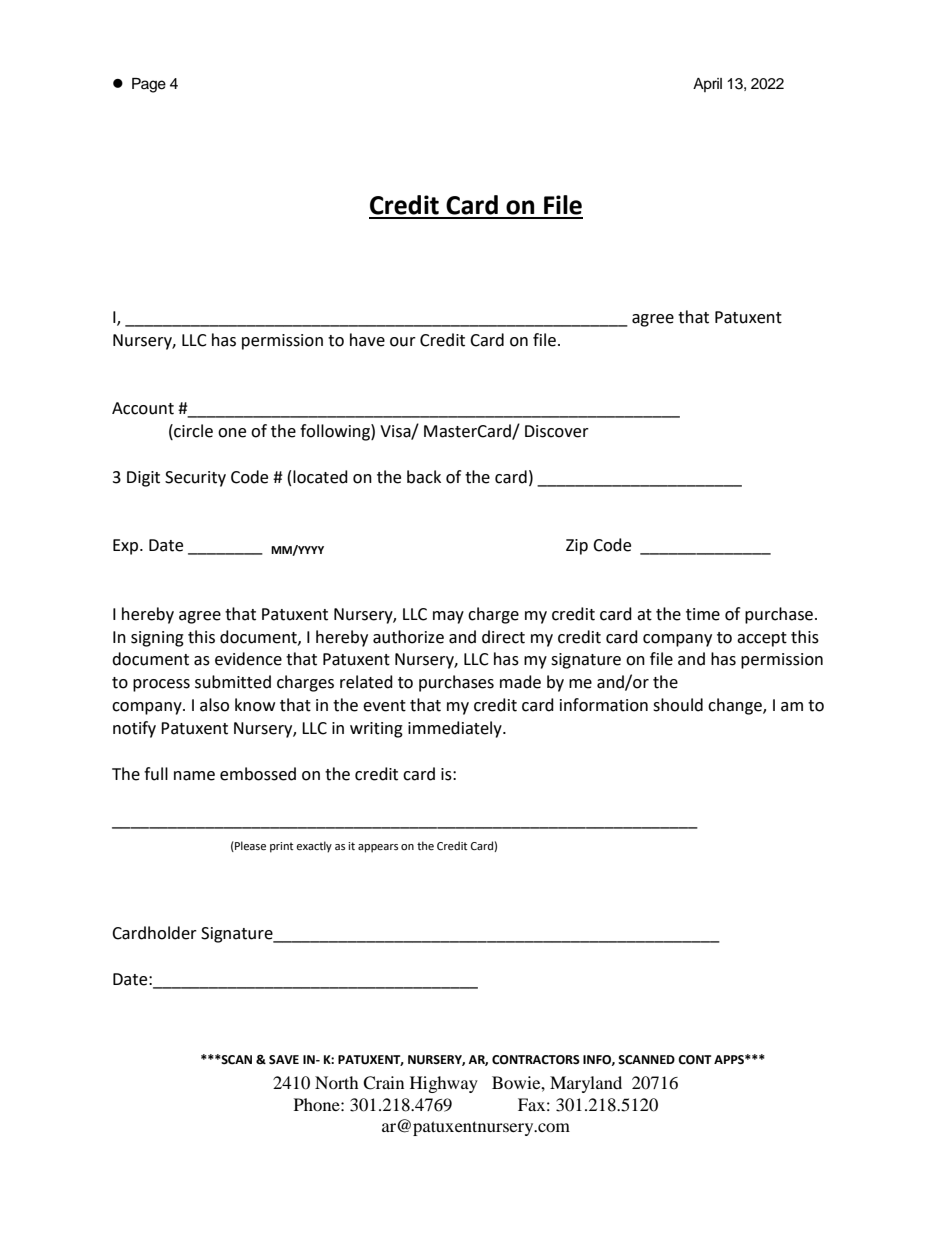 Image resolution: width=952 pixels, height=1233 pixels. I want to click on back, so click(424, 477).
